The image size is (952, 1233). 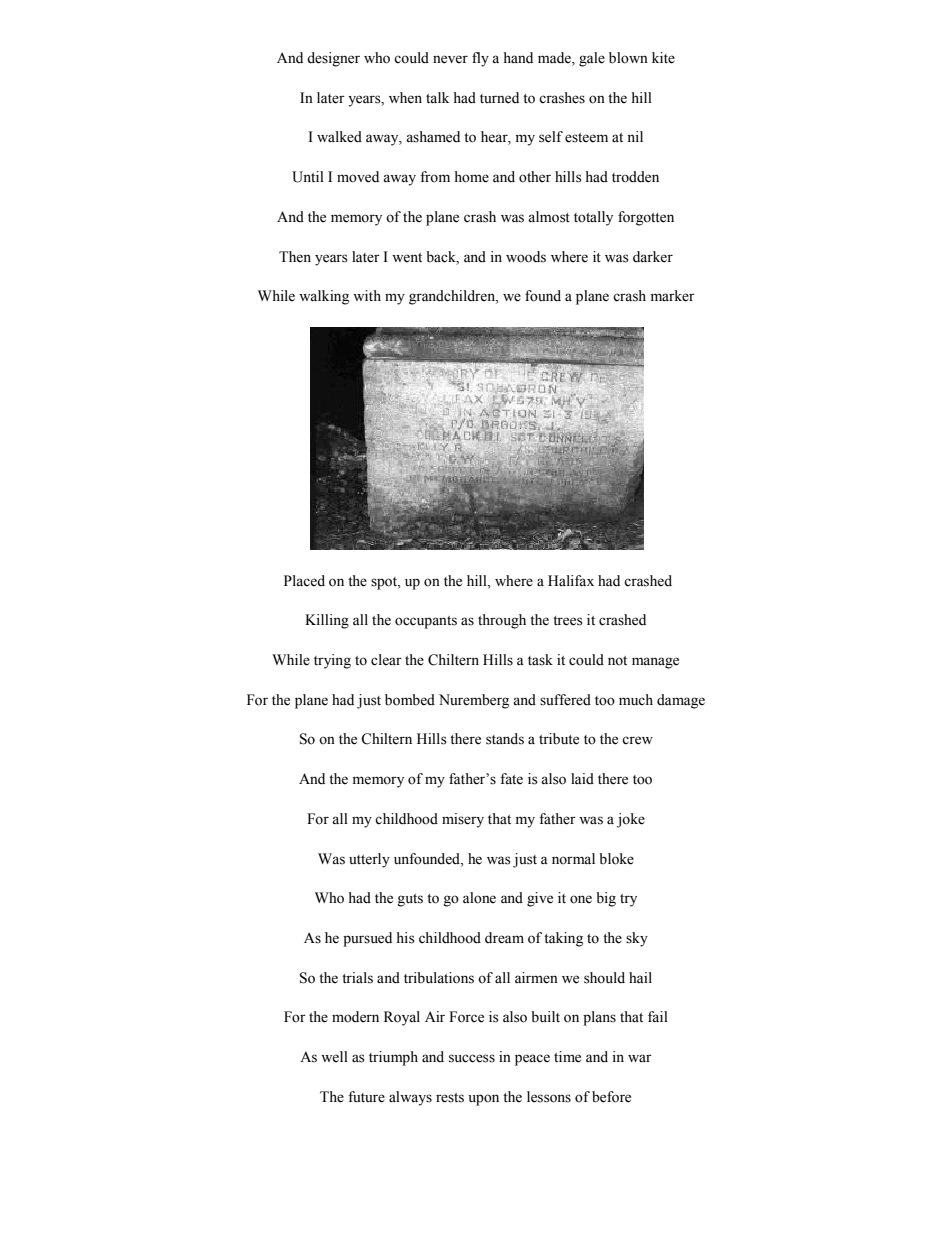 I want to click on turned, so click(x=499, y=98).
